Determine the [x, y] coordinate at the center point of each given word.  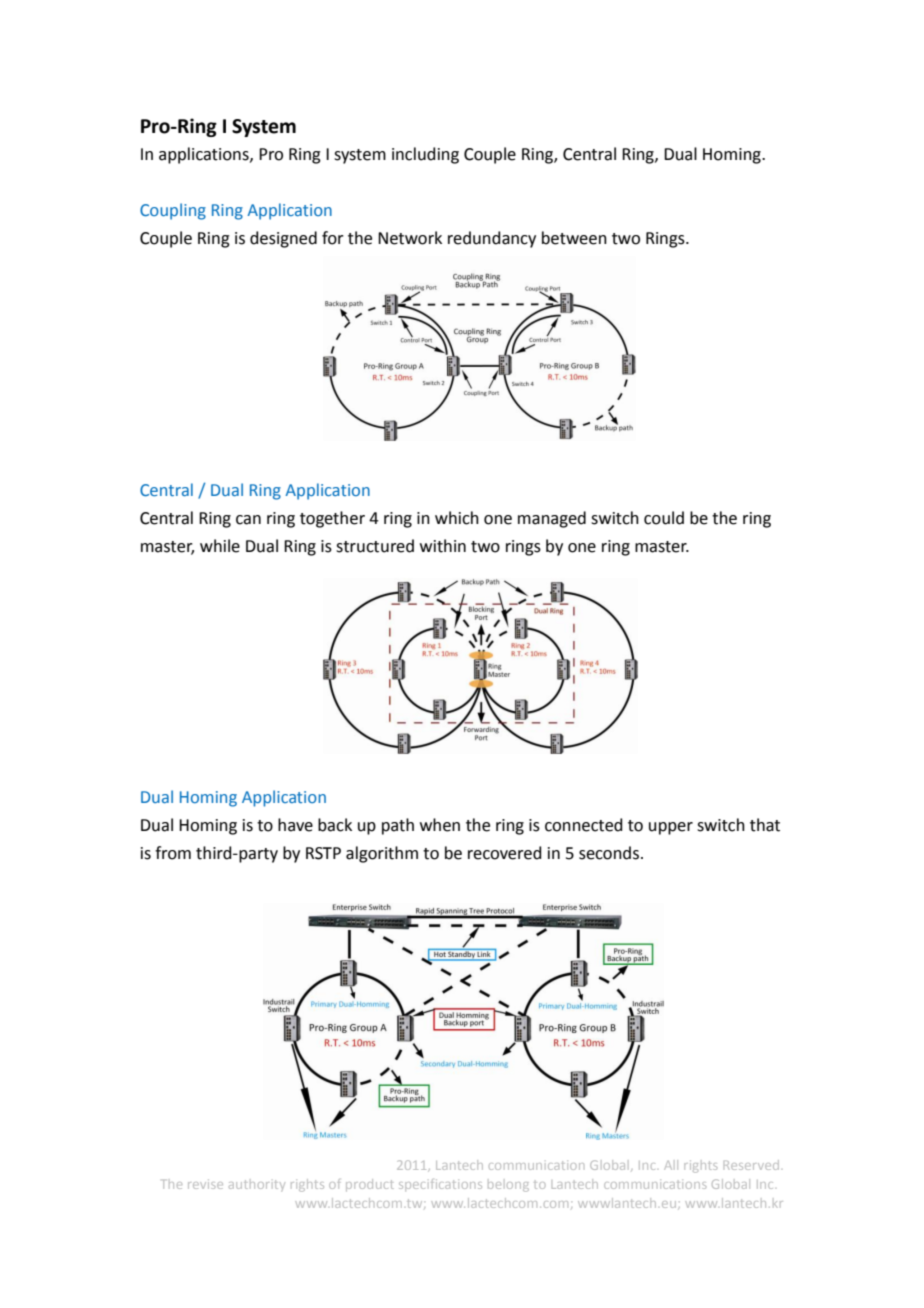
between [574, 238]
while [220, 546]
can [248, 520]
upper [671, 828]
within [443, 546]
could [664, 518]
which [457, 518]
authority [257, 1185]
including [425, 155]
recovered [505, 853]
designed [283, 239]
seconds [610, 853]
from [173, 853]
